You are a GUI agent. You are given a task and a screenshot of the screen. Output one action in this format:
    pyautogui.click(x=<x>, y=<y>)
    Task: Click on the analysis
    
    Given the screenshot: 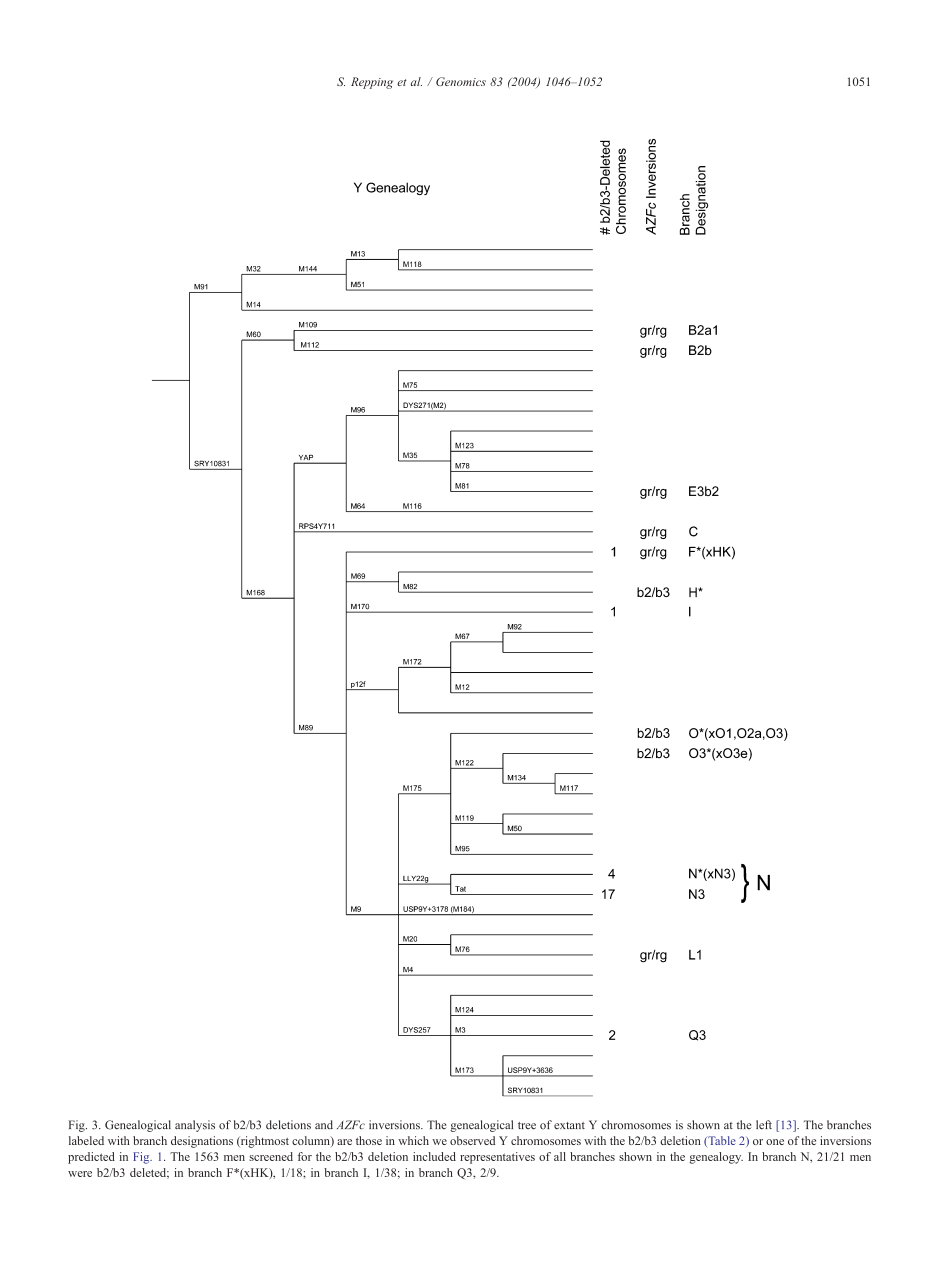 What is the action you would take?
    pyautogui.click(x=195, y=1126)
